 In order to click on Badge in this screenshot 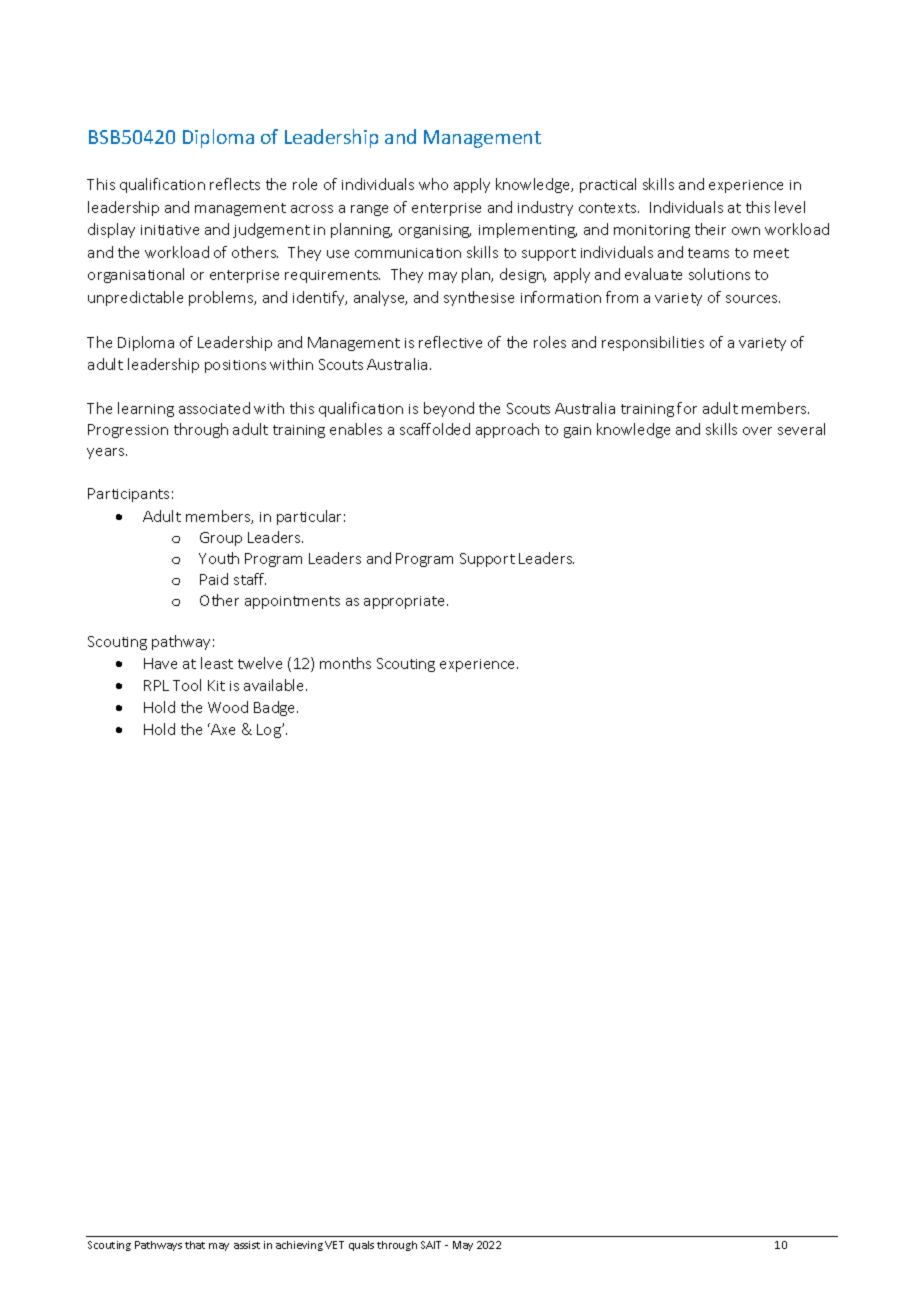, I will do `click(276, 708)`.
